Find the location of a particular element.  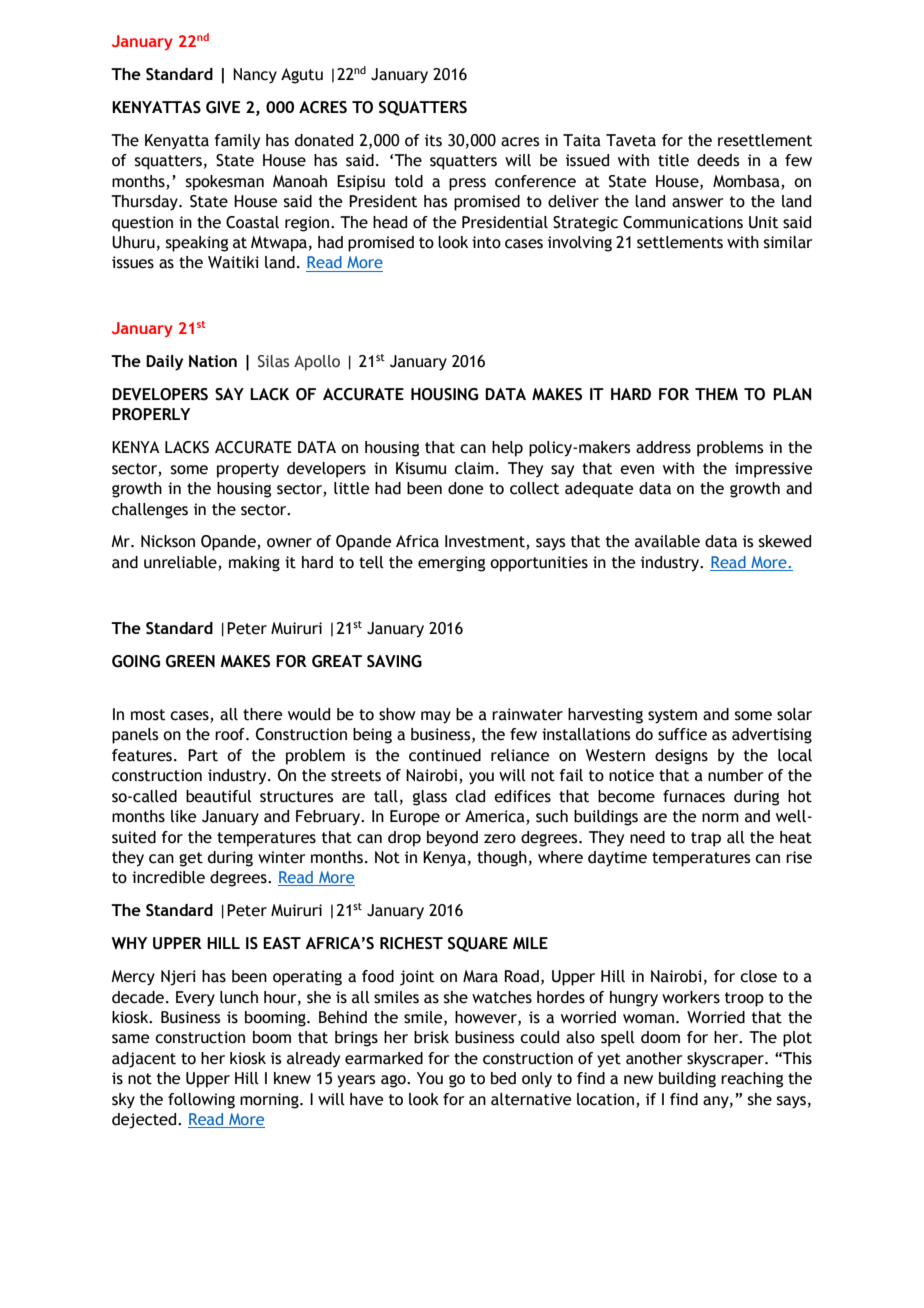

get is located at coordinates (191, 859).
